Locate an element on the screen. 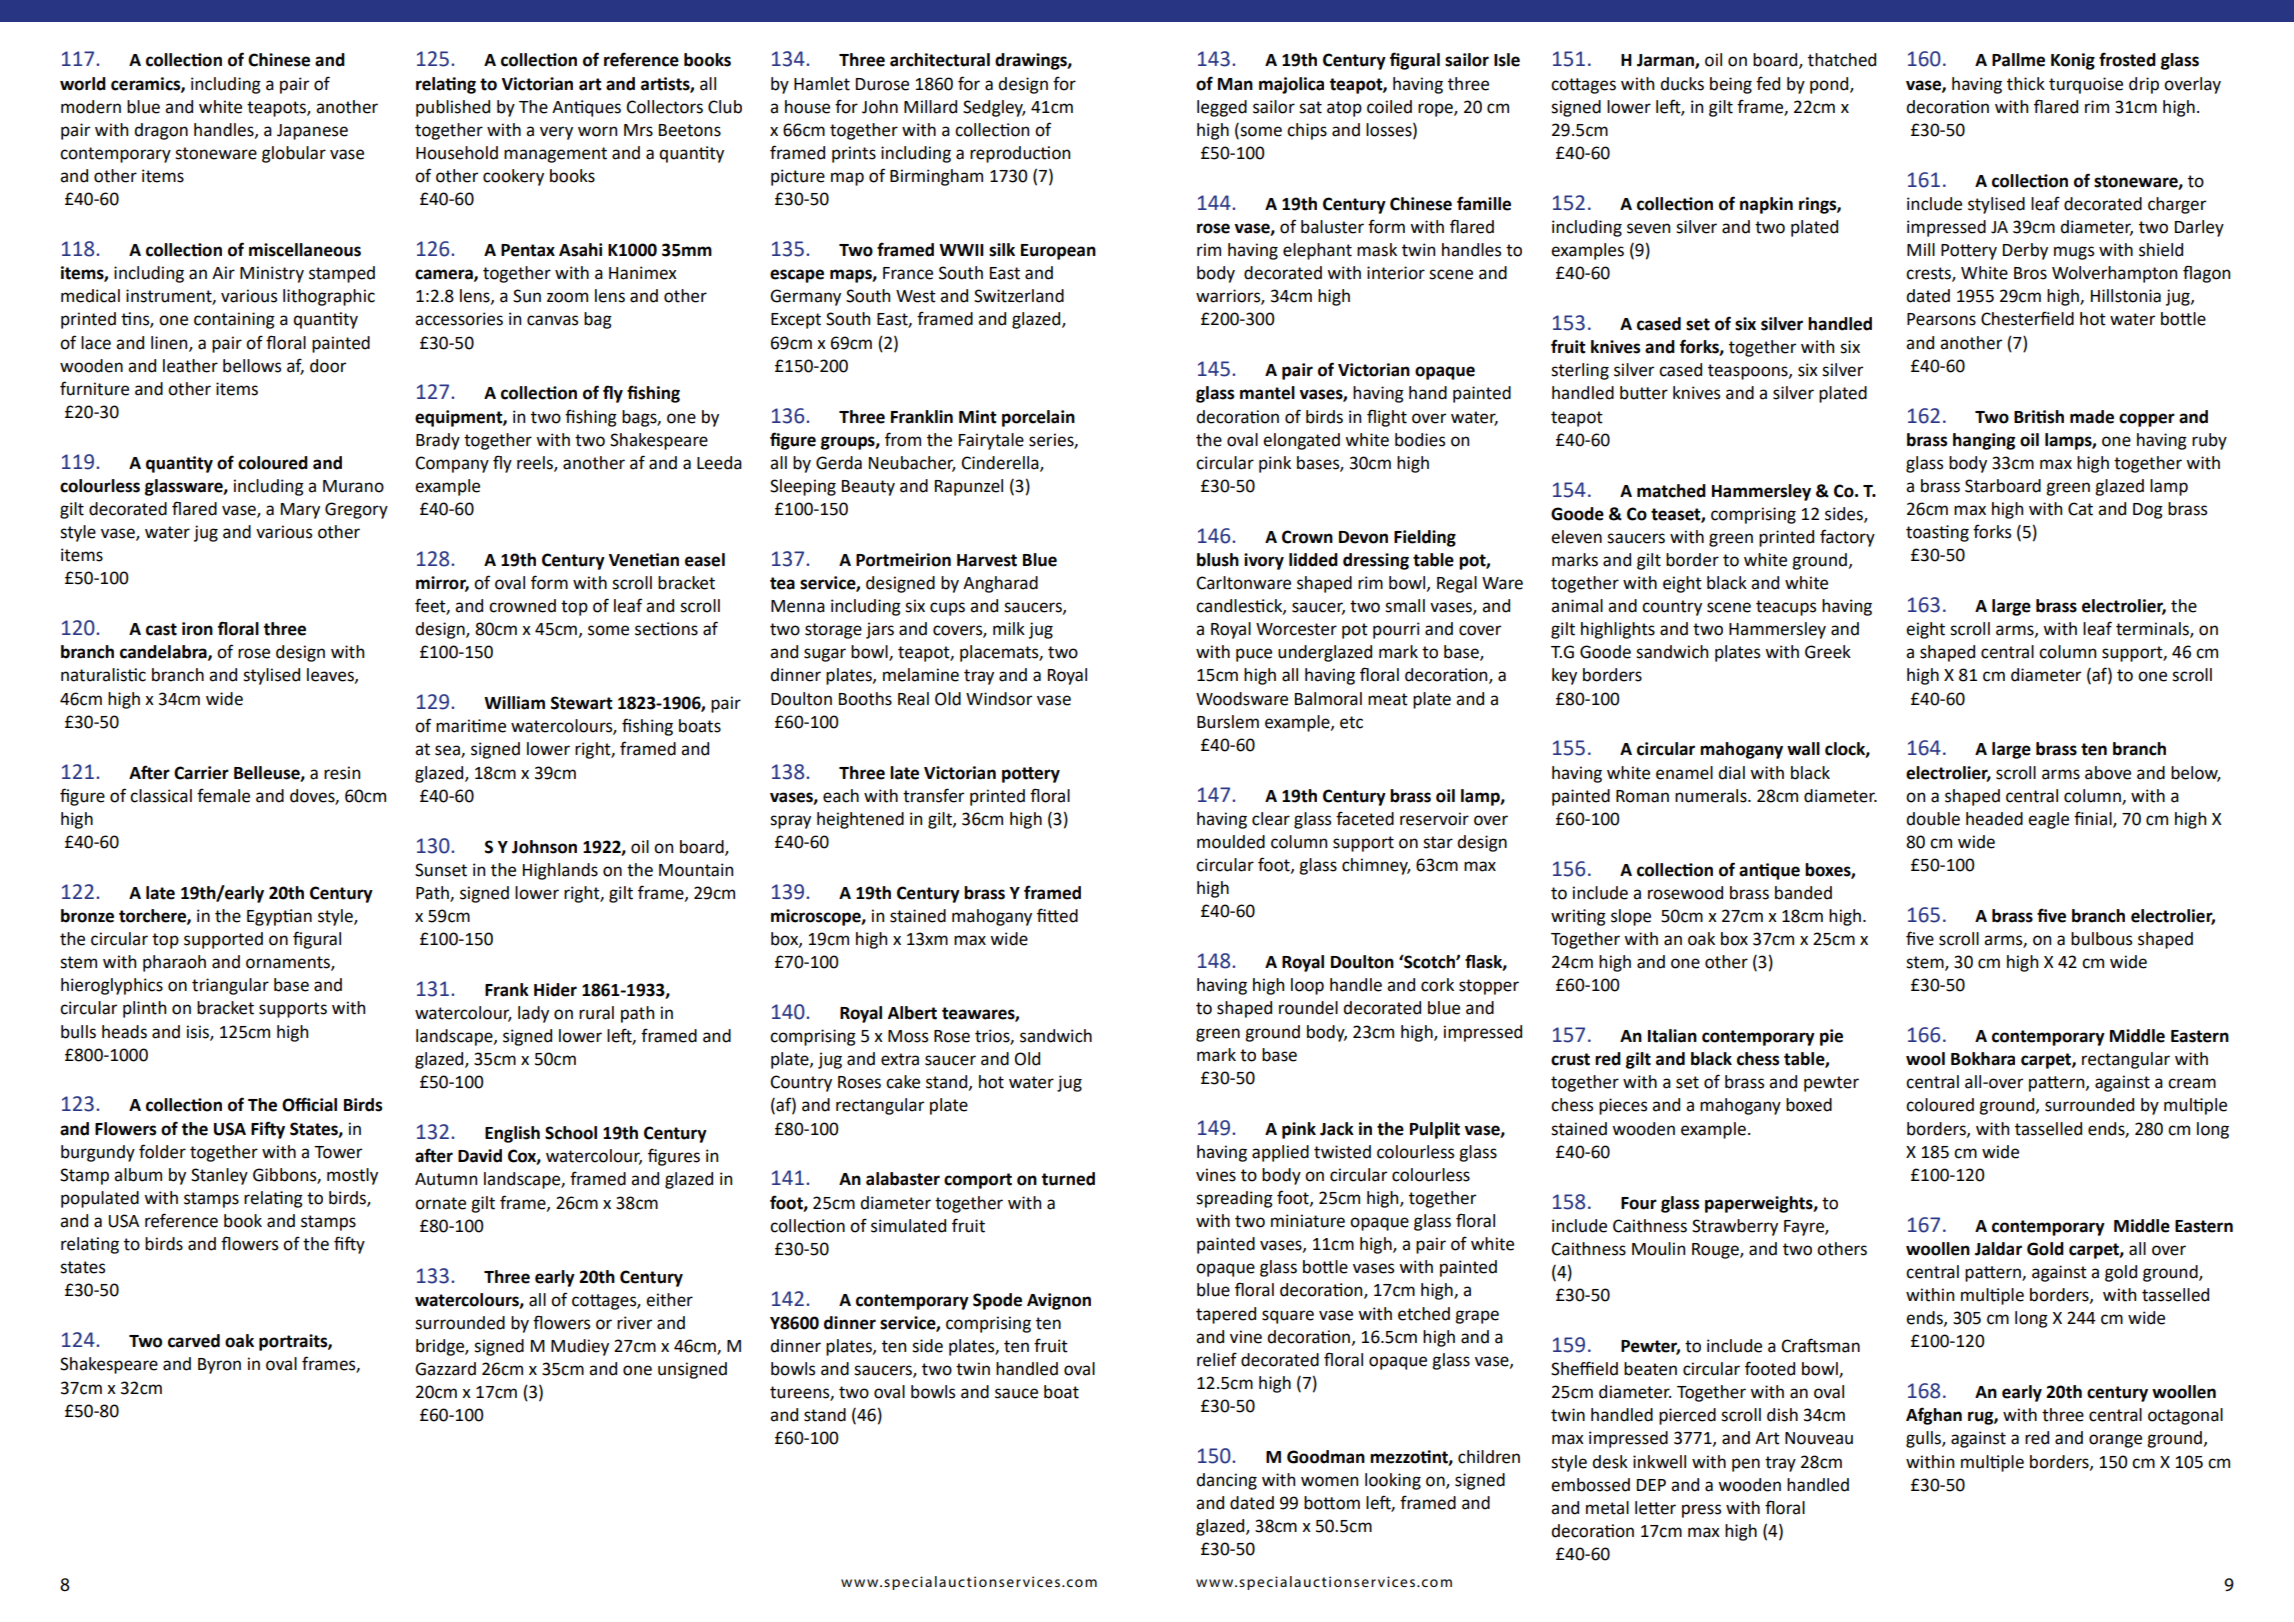 Image resolution: width=2294 pixels, height=1622 pixels. double is located at coordinates (1933, 819).
